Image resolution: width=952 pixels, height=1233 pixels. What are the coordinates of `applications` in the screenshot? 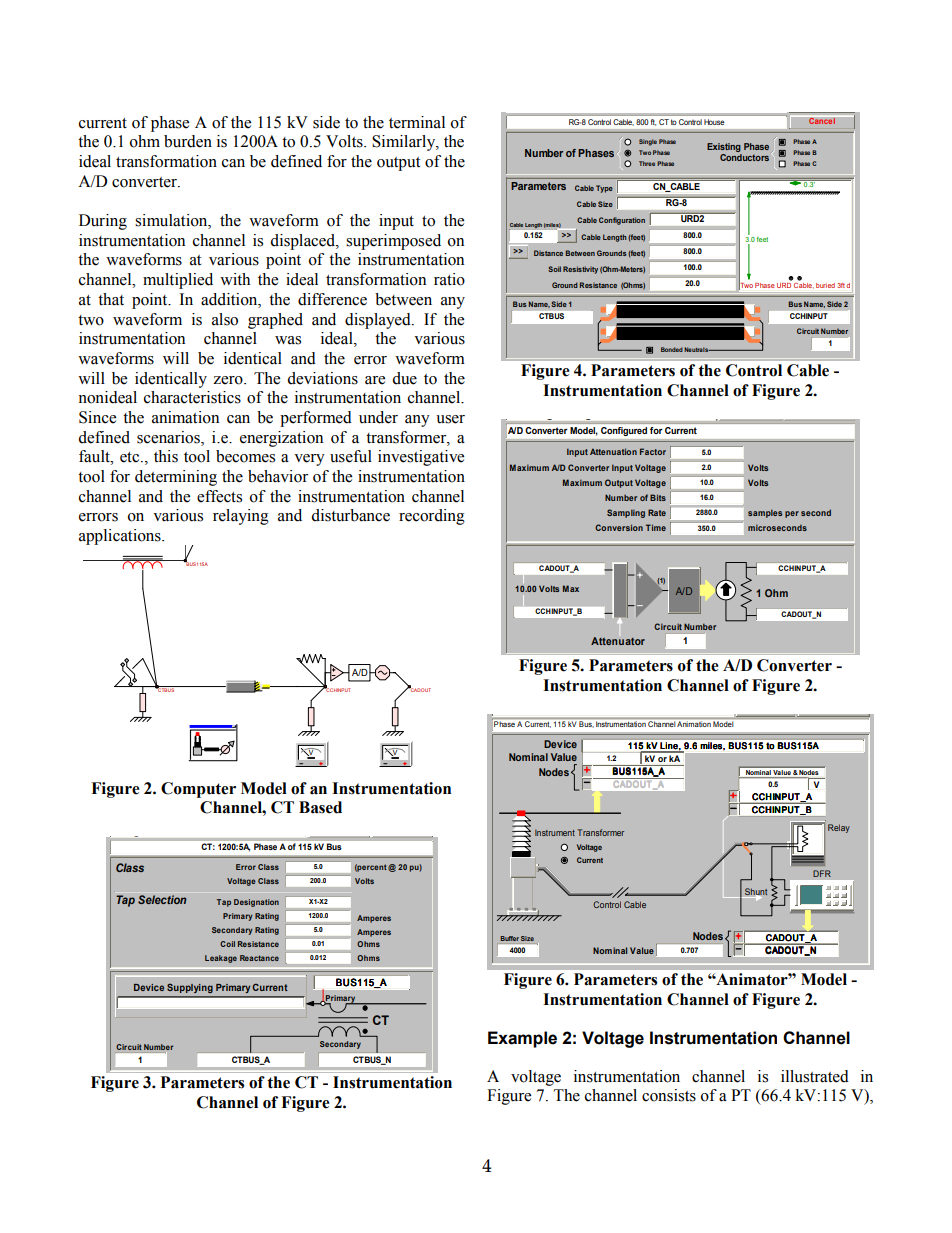 It's located at (121, 537).
